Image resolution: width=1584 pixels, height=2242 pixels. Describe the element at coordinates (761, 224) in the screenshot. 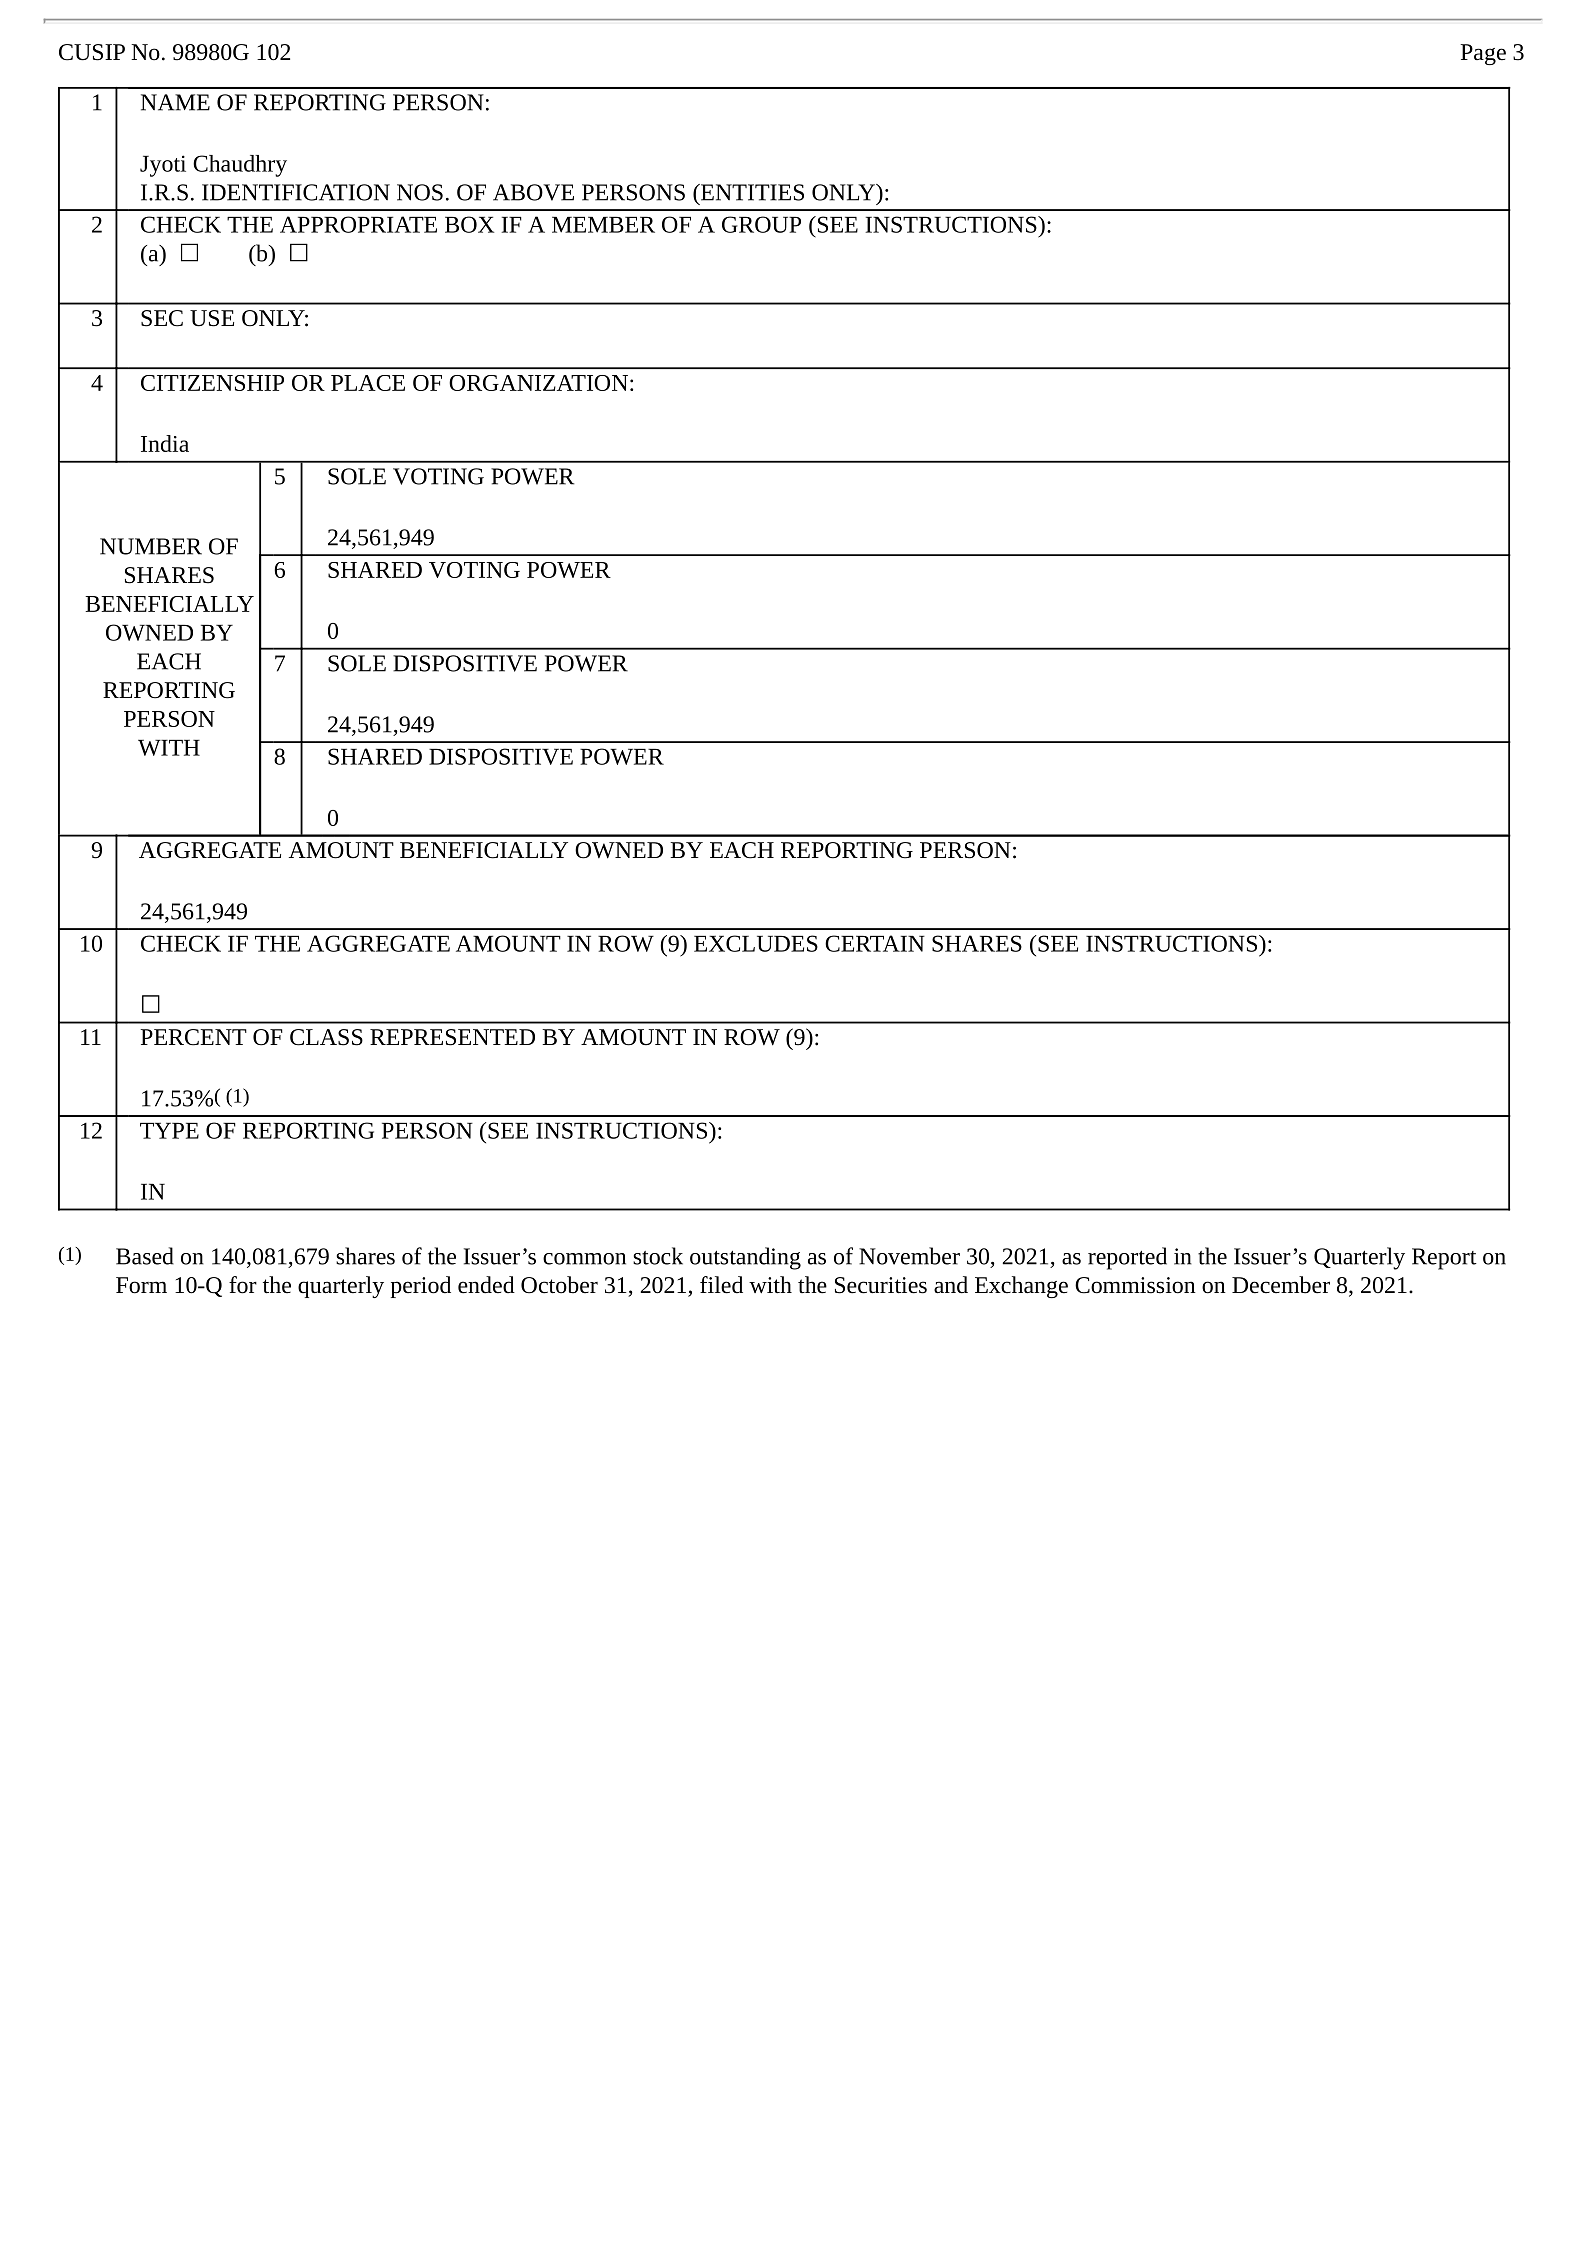

I see `GROUP` at that location.
